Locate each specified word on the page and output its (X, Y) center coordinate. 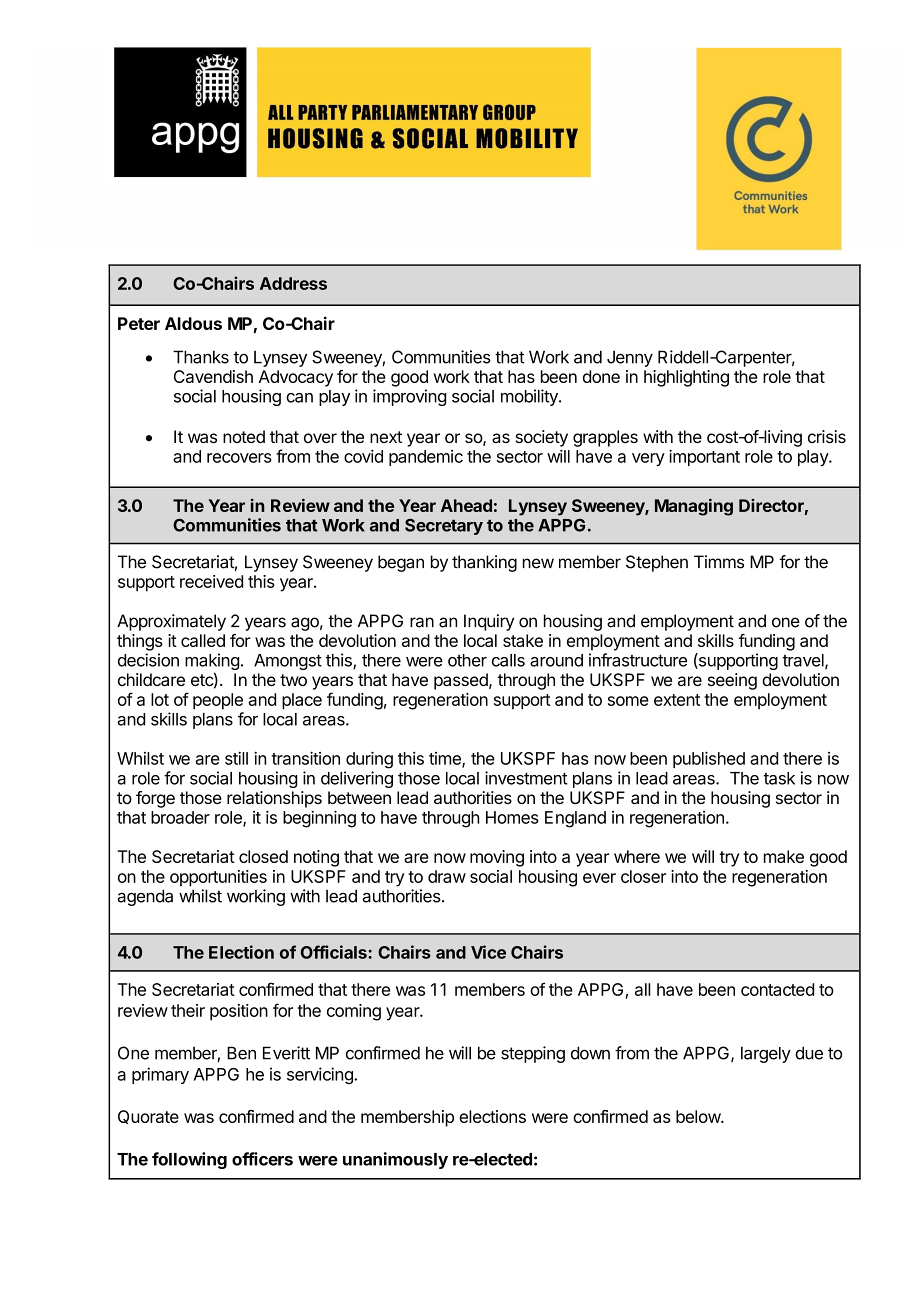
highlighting (686, 378)
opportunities (218, 878)
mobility (530, 397)
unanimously (395, 1160)
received (211, 581)
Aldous (193, 323)
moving (497, 858)
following (189, 1160)
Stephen (657, 563)
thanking (484, 563)
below (699, 1116)
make (784, 856)
